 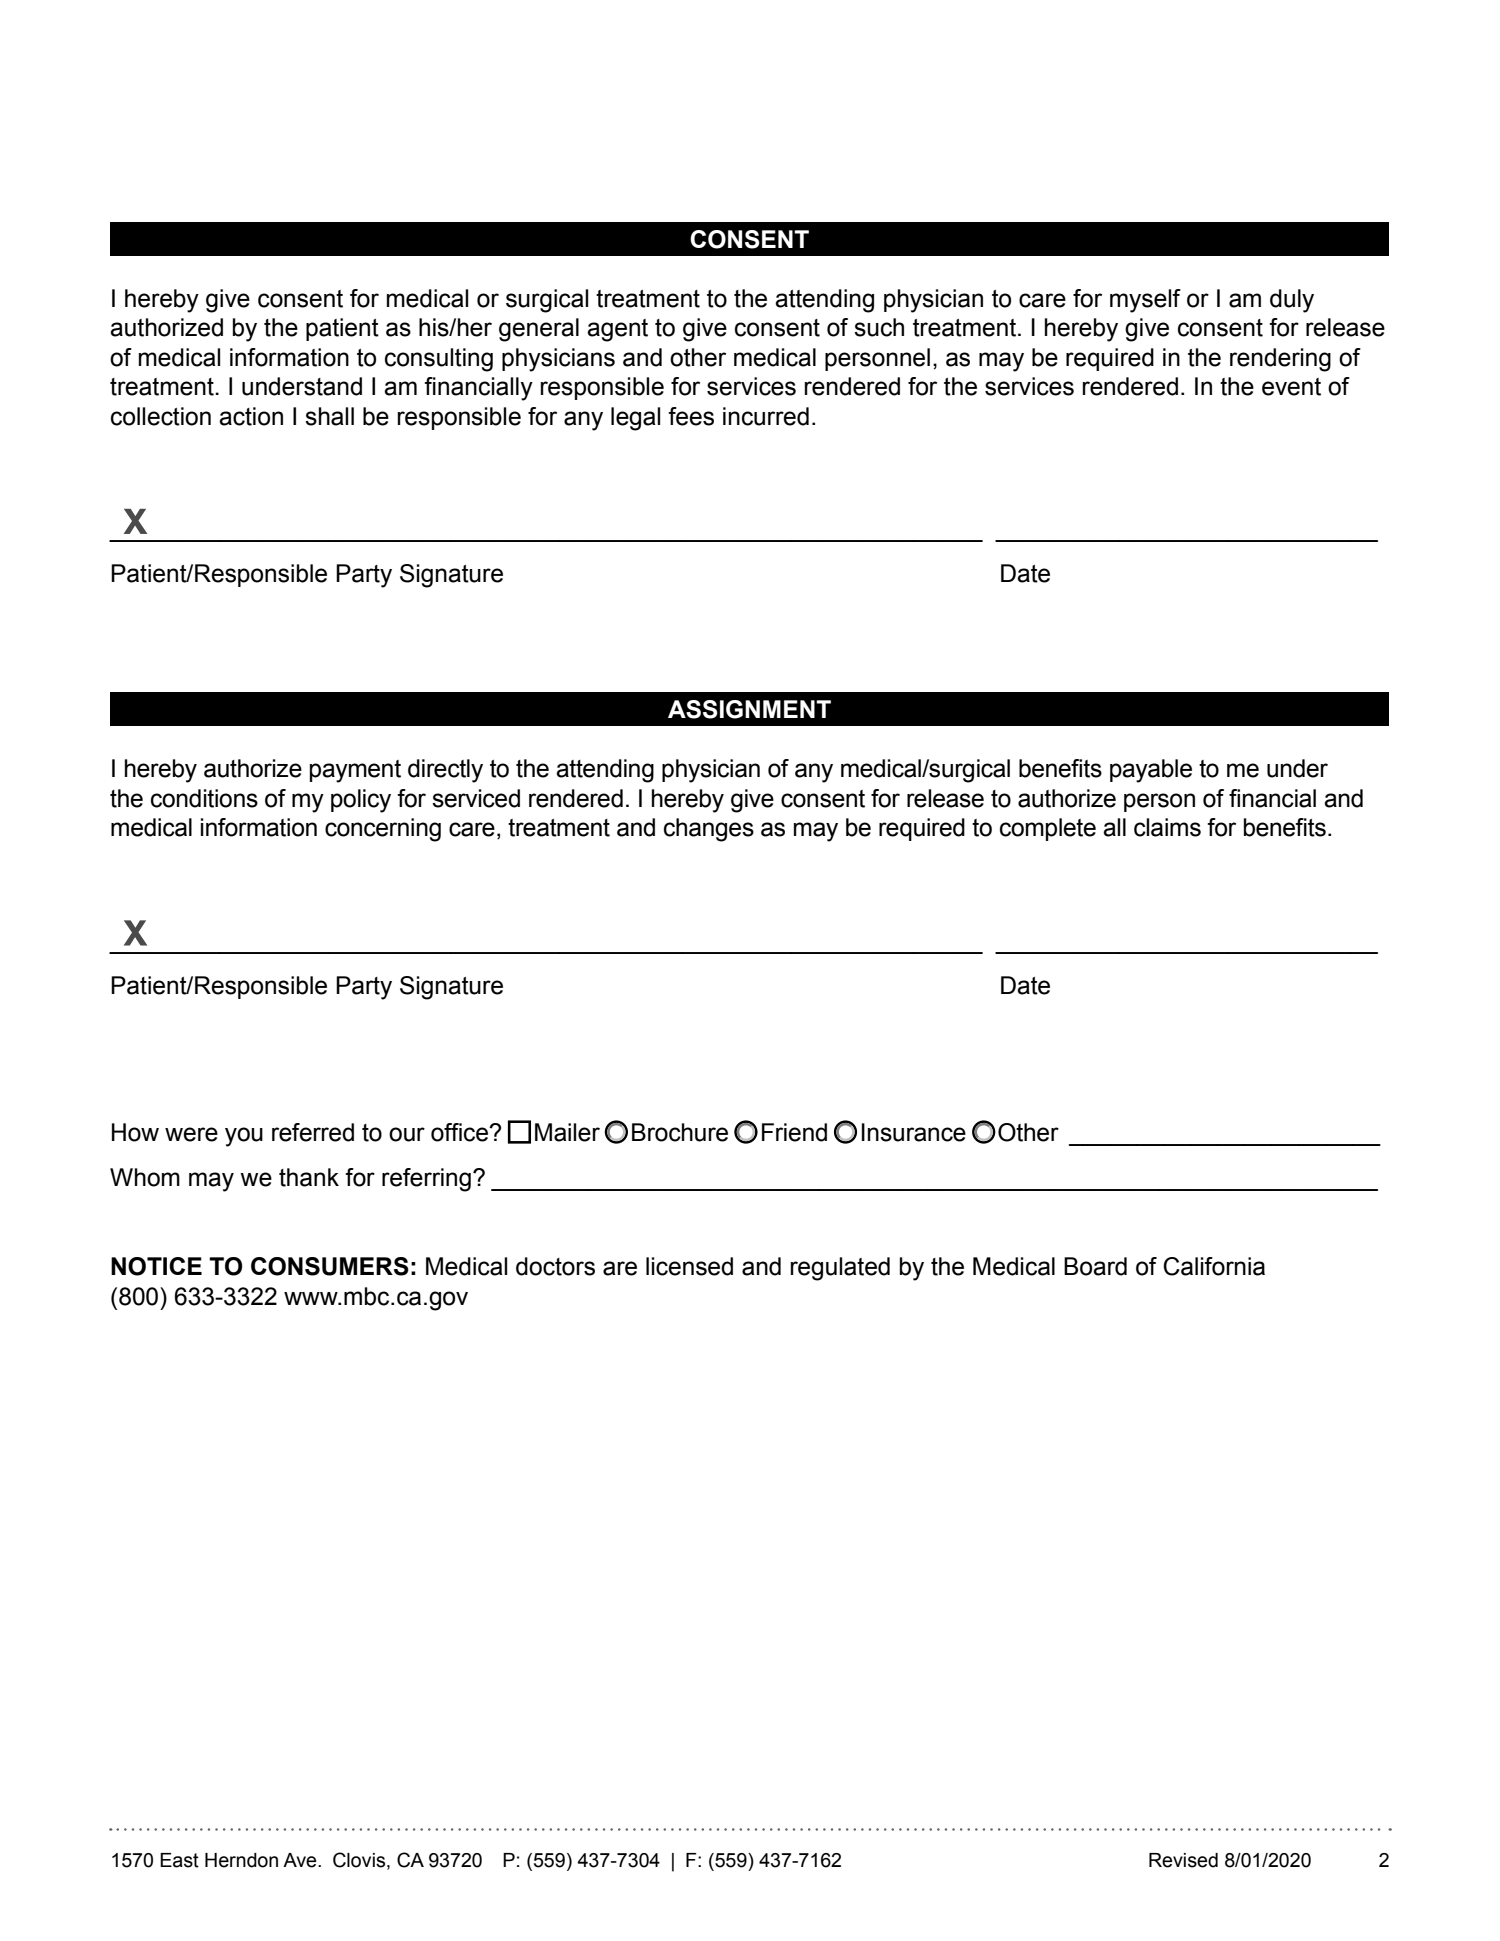 What do you see at coordinates (330, 1266) in the image?
I see `CONSUMERS` at bounding box center [330, 1266].
